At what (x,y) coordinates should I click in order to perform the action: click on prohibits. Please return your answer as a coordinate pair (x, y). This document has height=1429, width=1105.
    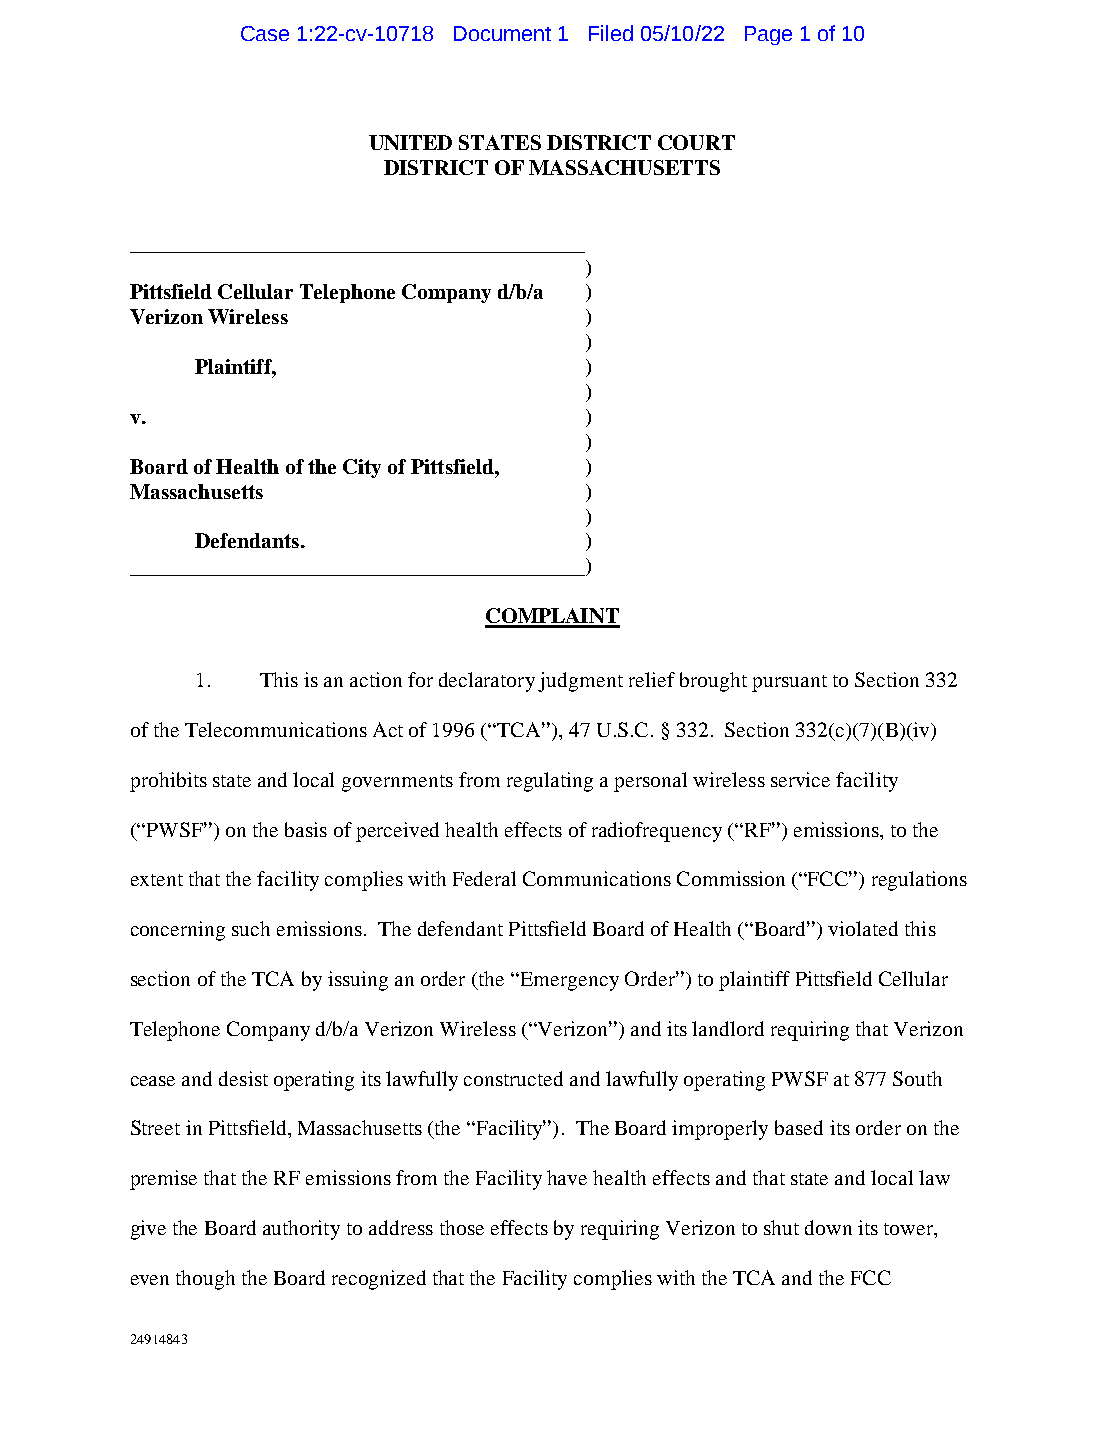
    Looking at the image, I should click on (168, 782).
